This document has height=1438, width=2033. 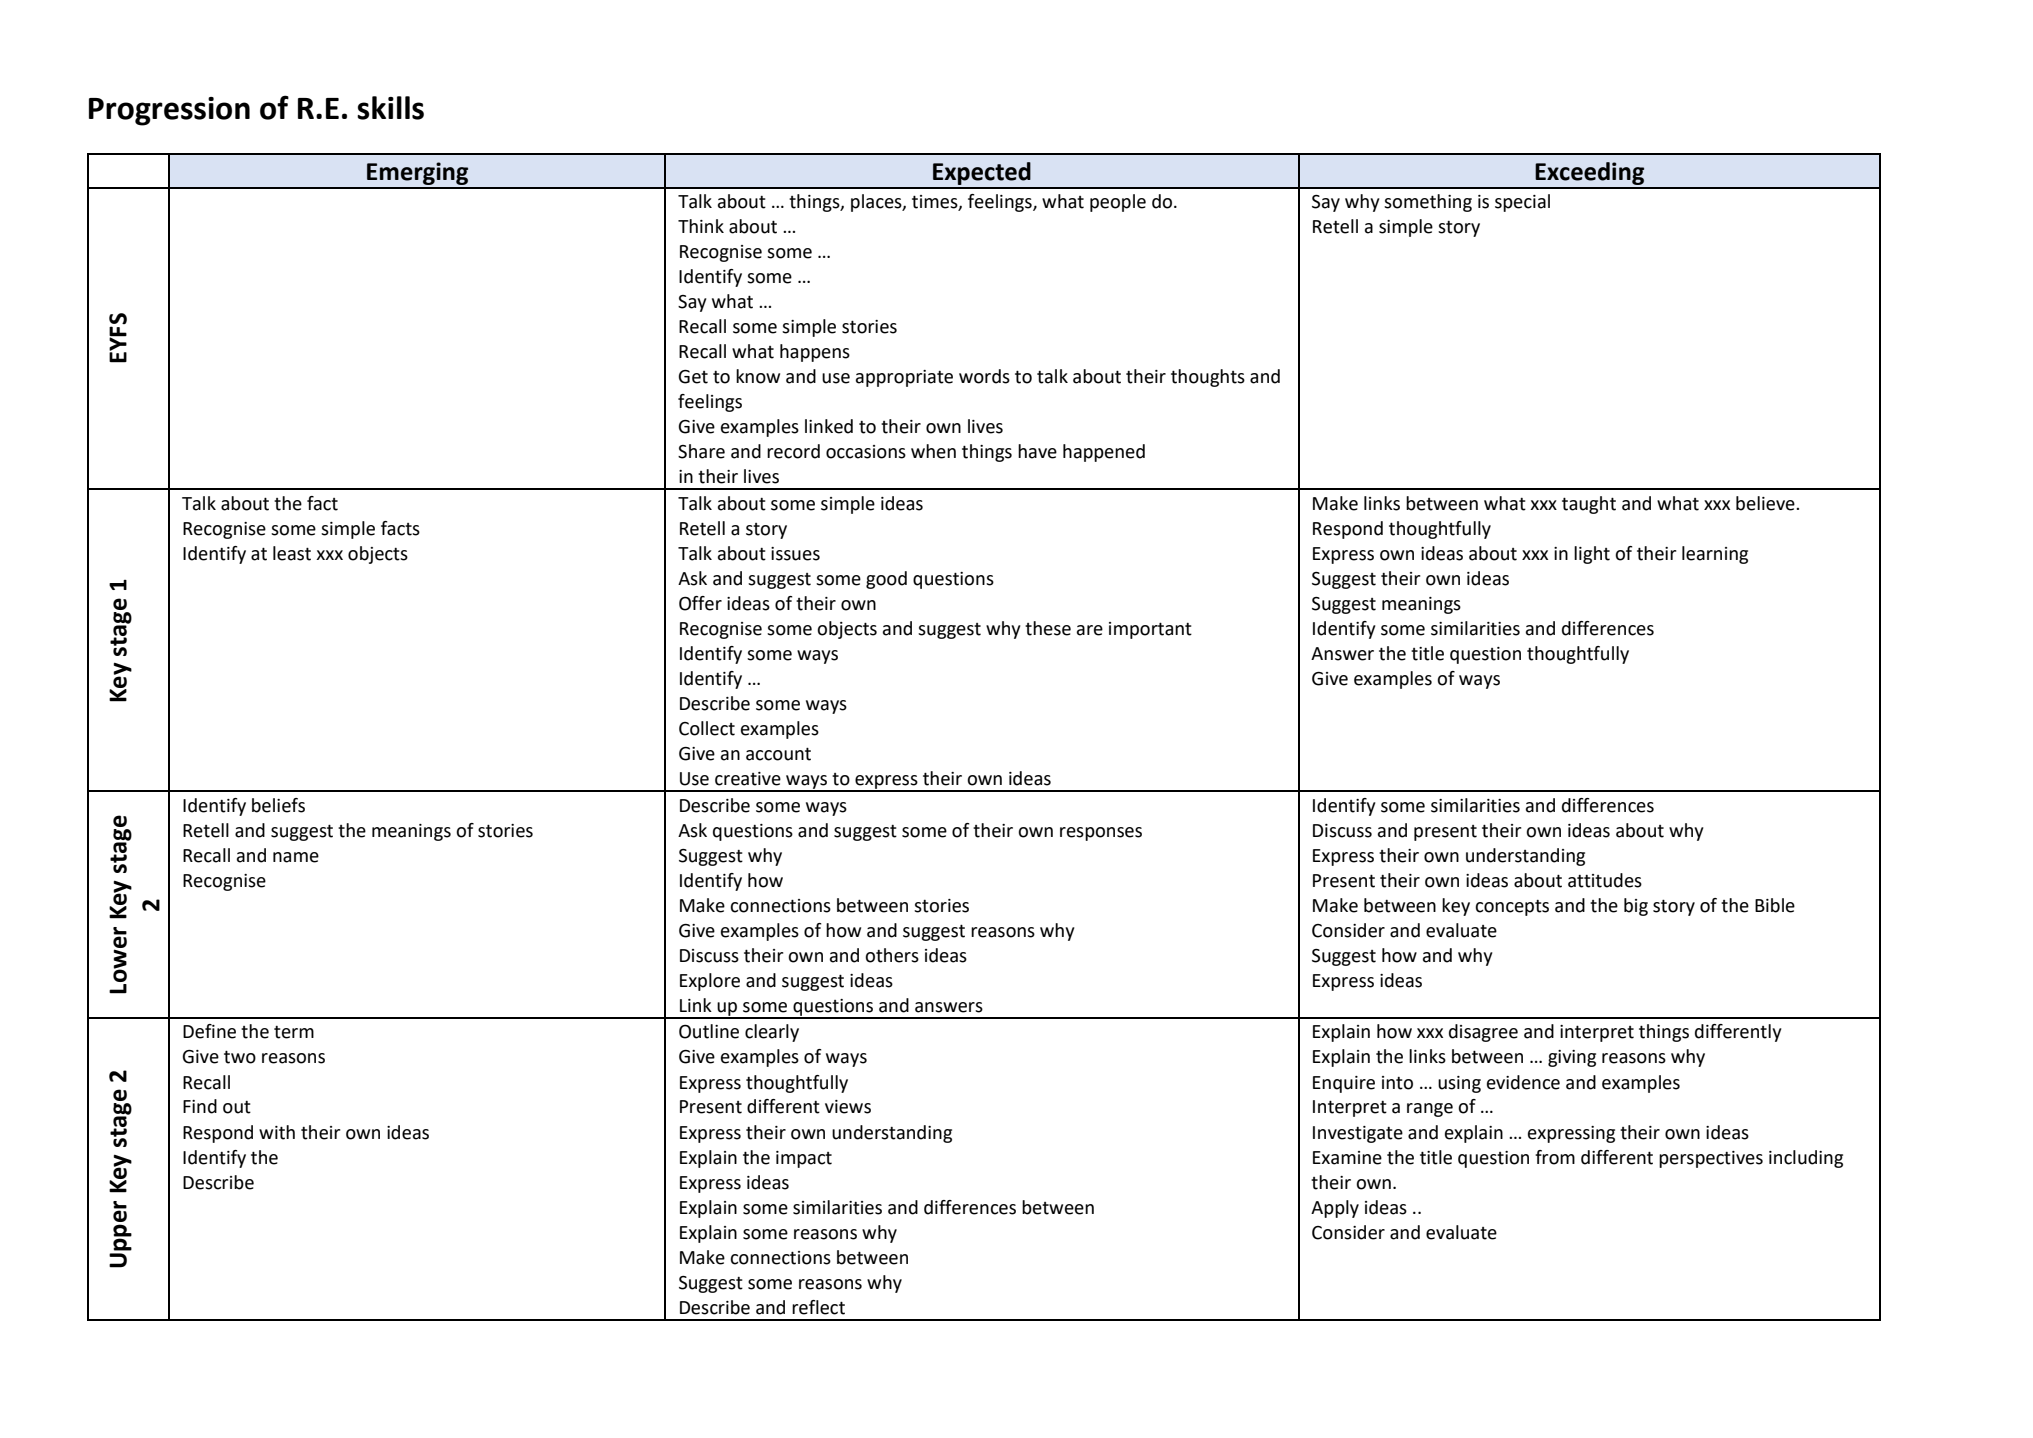 What do you see at coordinates (278, 805) in the document?
I see `beliefs` at bounding box center [278, 805].
